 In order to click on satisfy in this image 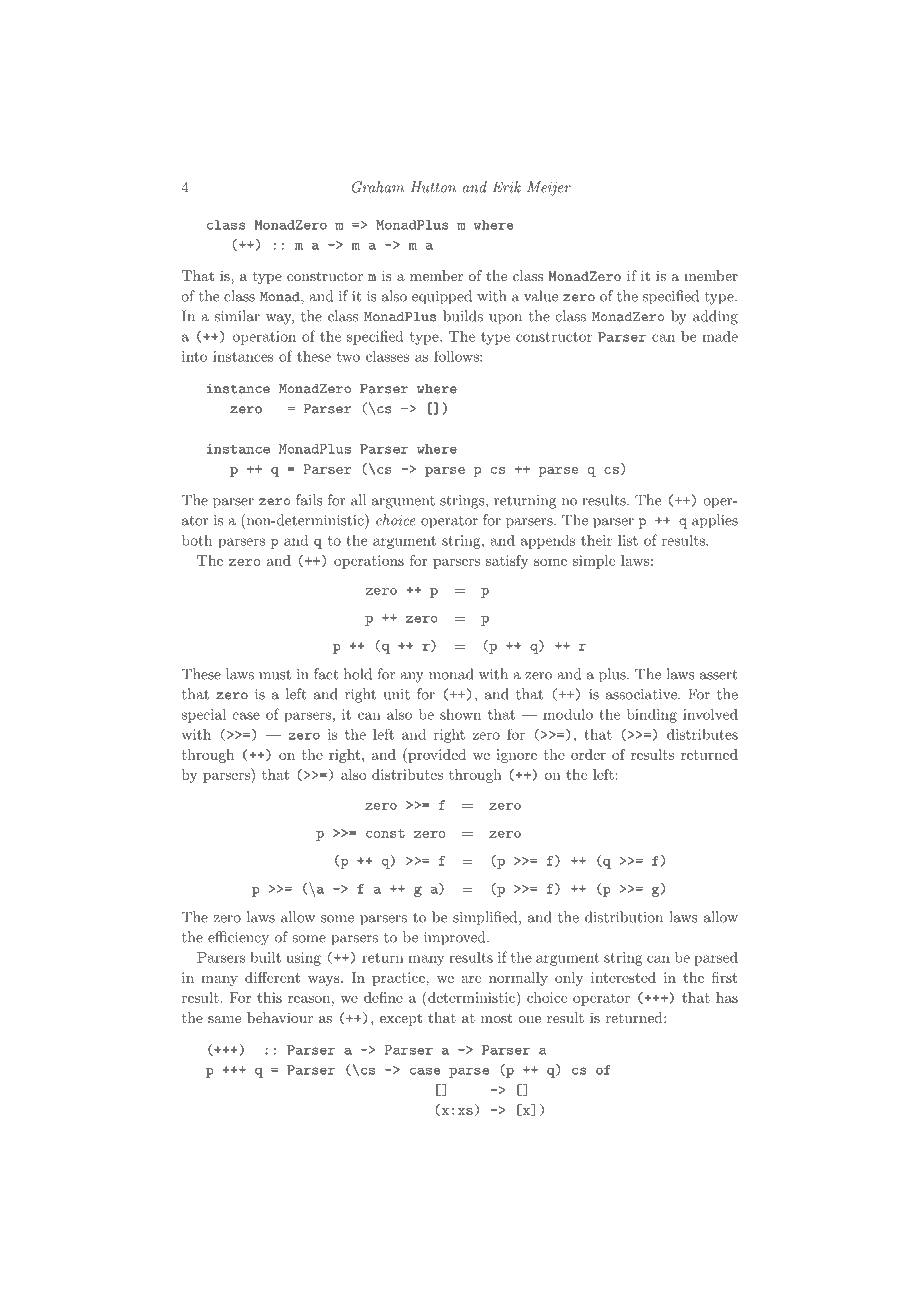, I will do `click(507, 562)`.
